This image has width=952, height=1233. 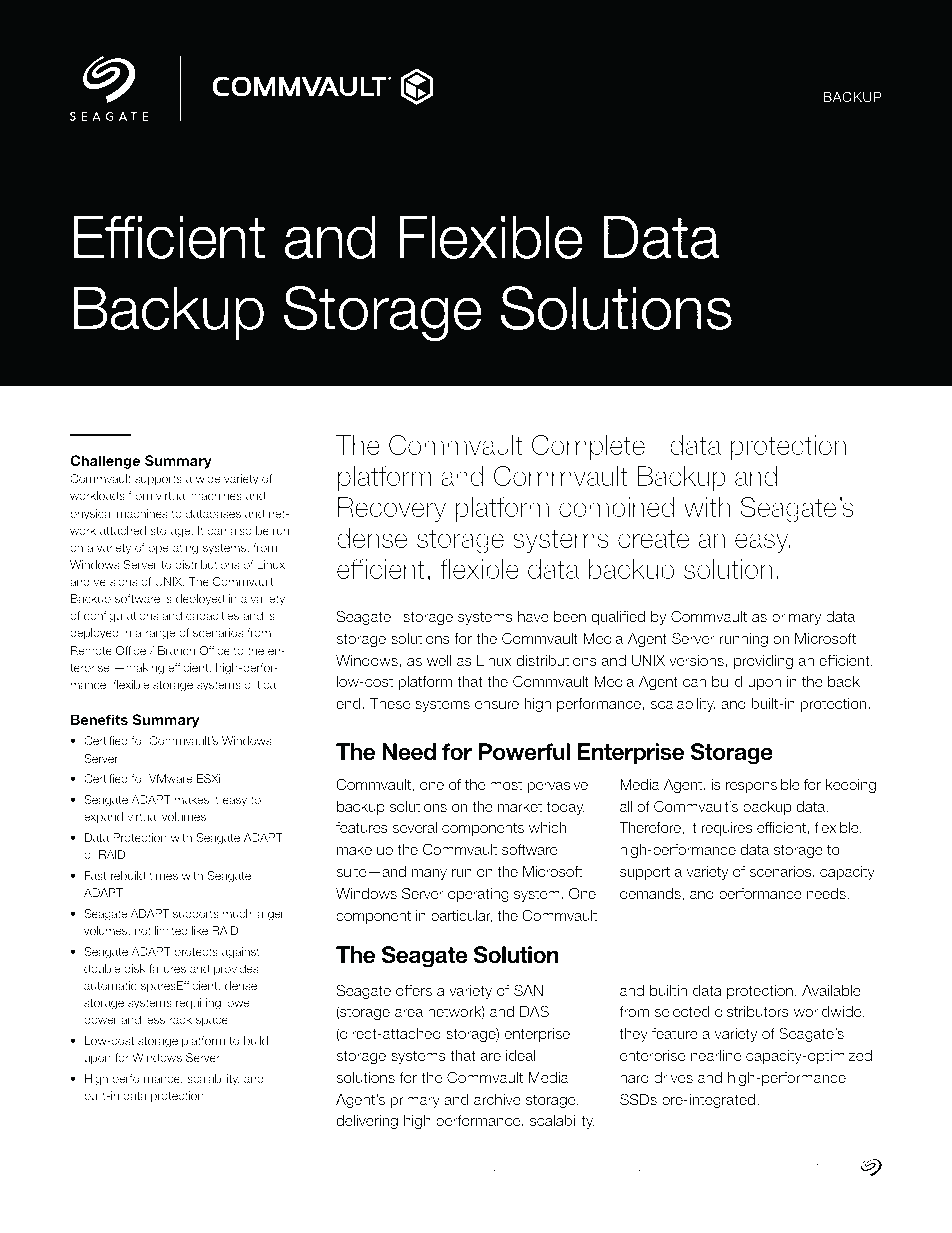 I want to click on Challenge, so click(x=105, y=462).
